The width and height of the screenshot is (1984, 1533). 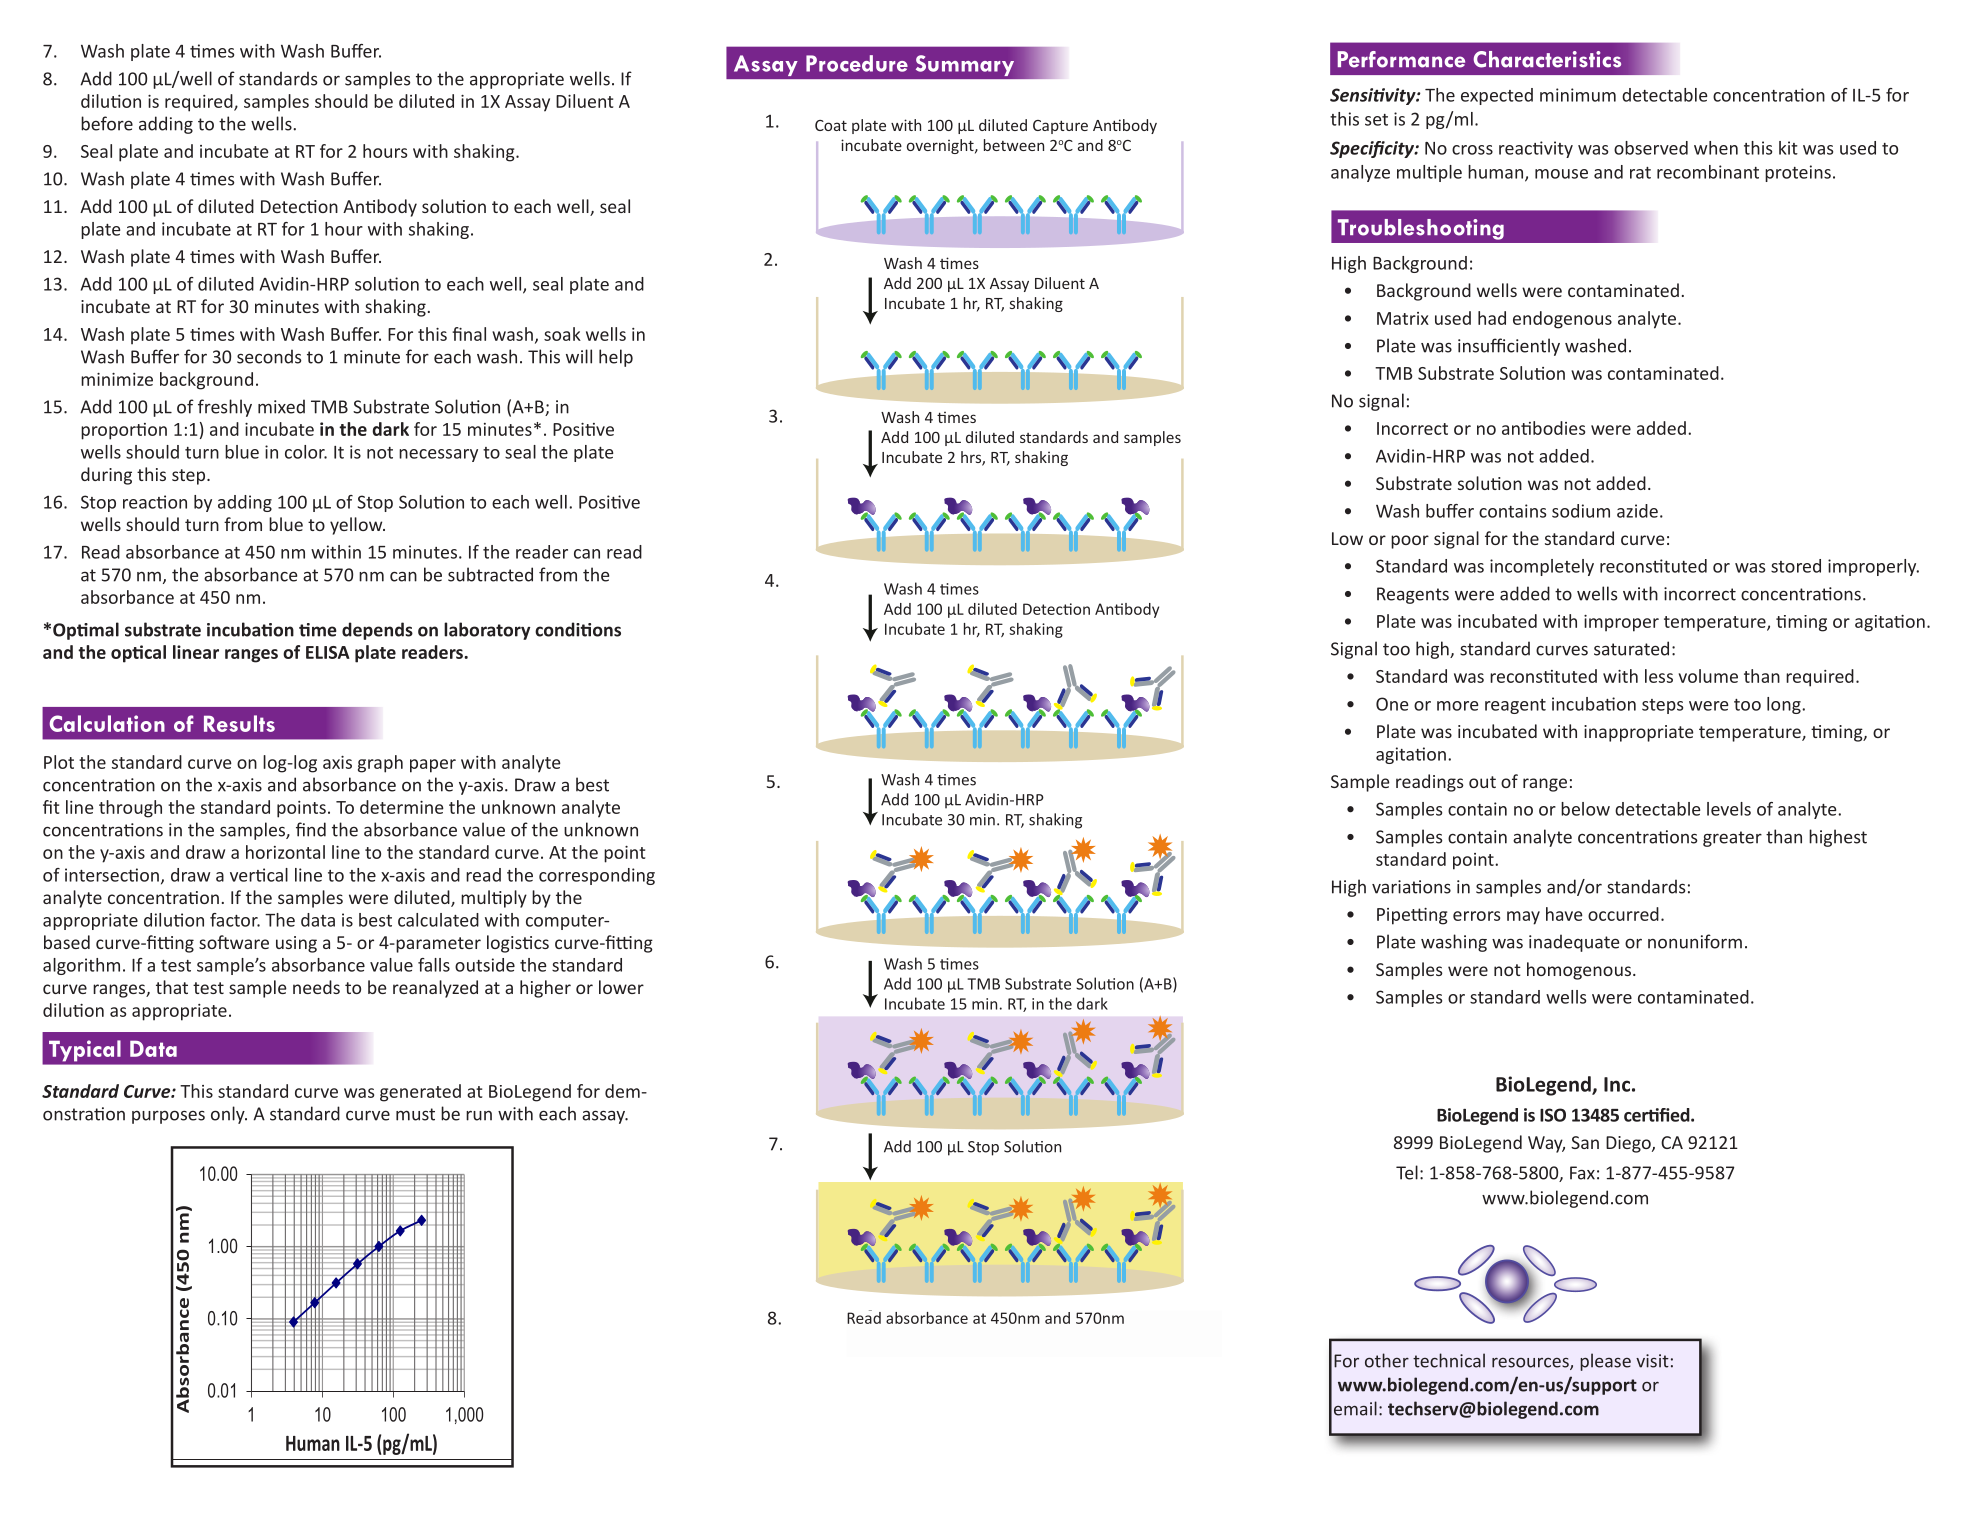 What do you see at coordinates (616, 358) in the screenshot?
I see `help` at bounding box center [616, 358].
